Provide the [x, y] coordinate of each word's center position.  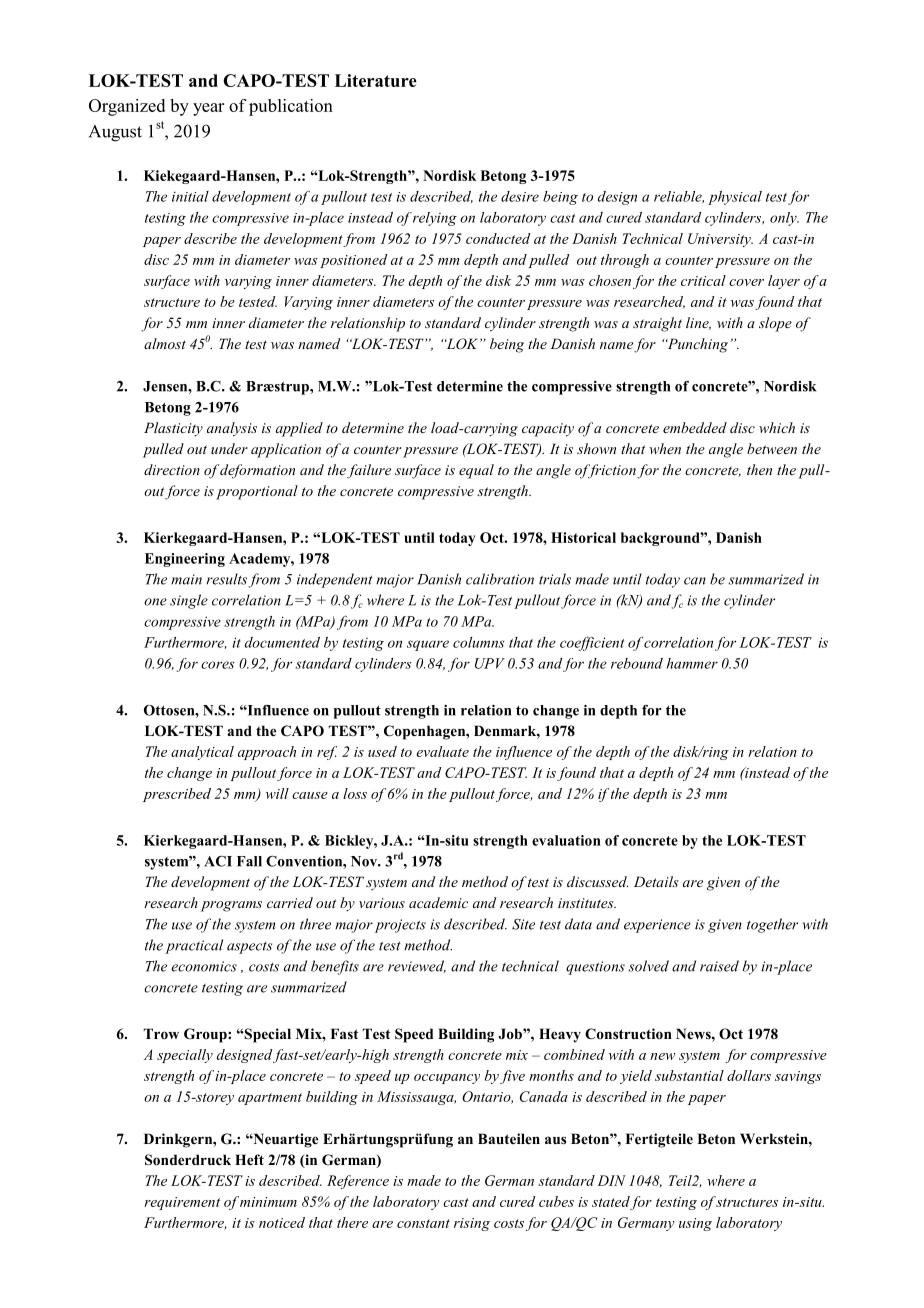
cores [217, 665]
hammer [692, 663]
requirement [182, 1203]
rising [472, 1224]
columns [478, 642]
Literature [376, 80]
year [208, 109]
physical [735, 198]
